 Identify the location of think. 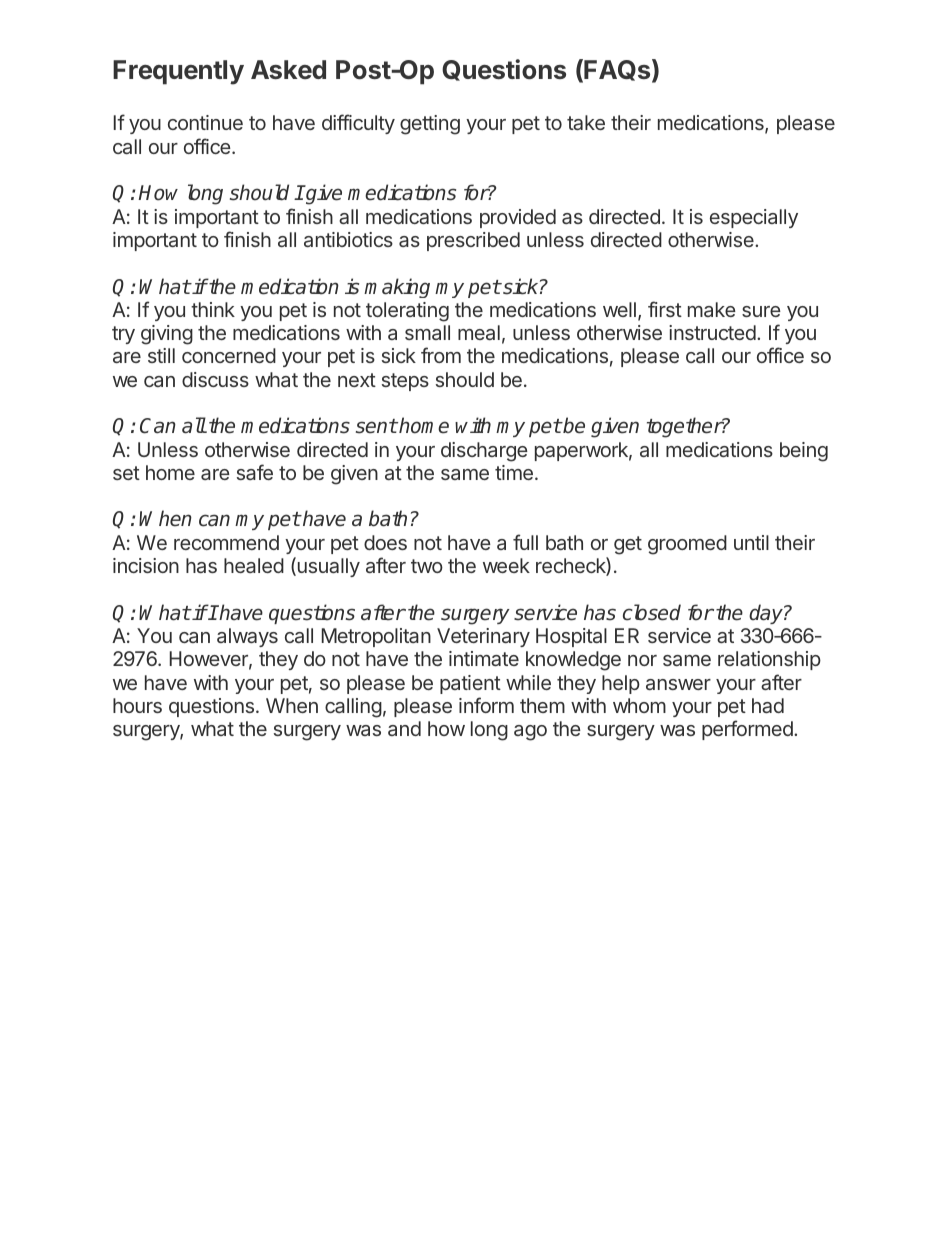
(213, 309).
